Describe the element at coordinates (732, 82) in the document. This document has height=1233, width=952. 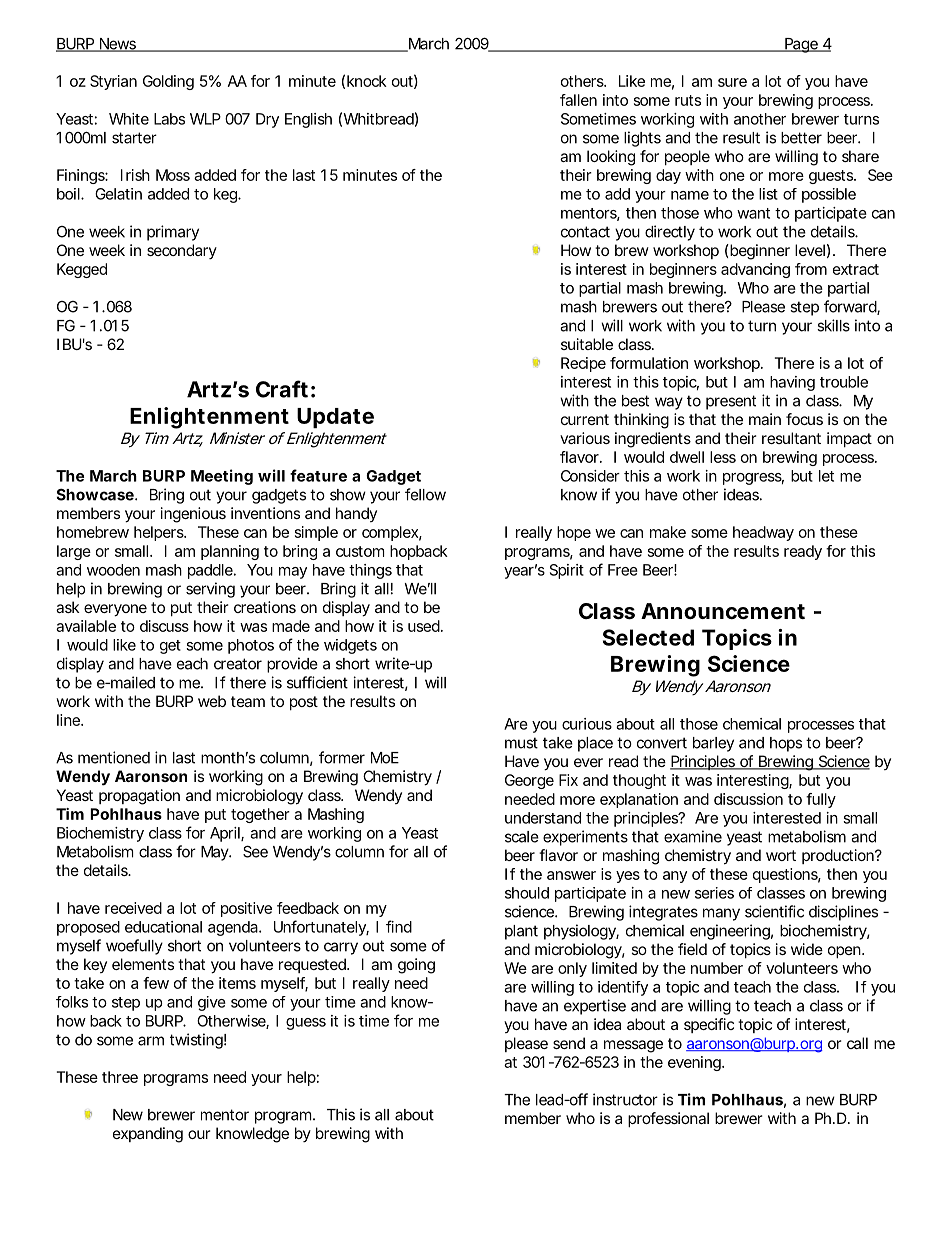
I see `sure` at that location.
